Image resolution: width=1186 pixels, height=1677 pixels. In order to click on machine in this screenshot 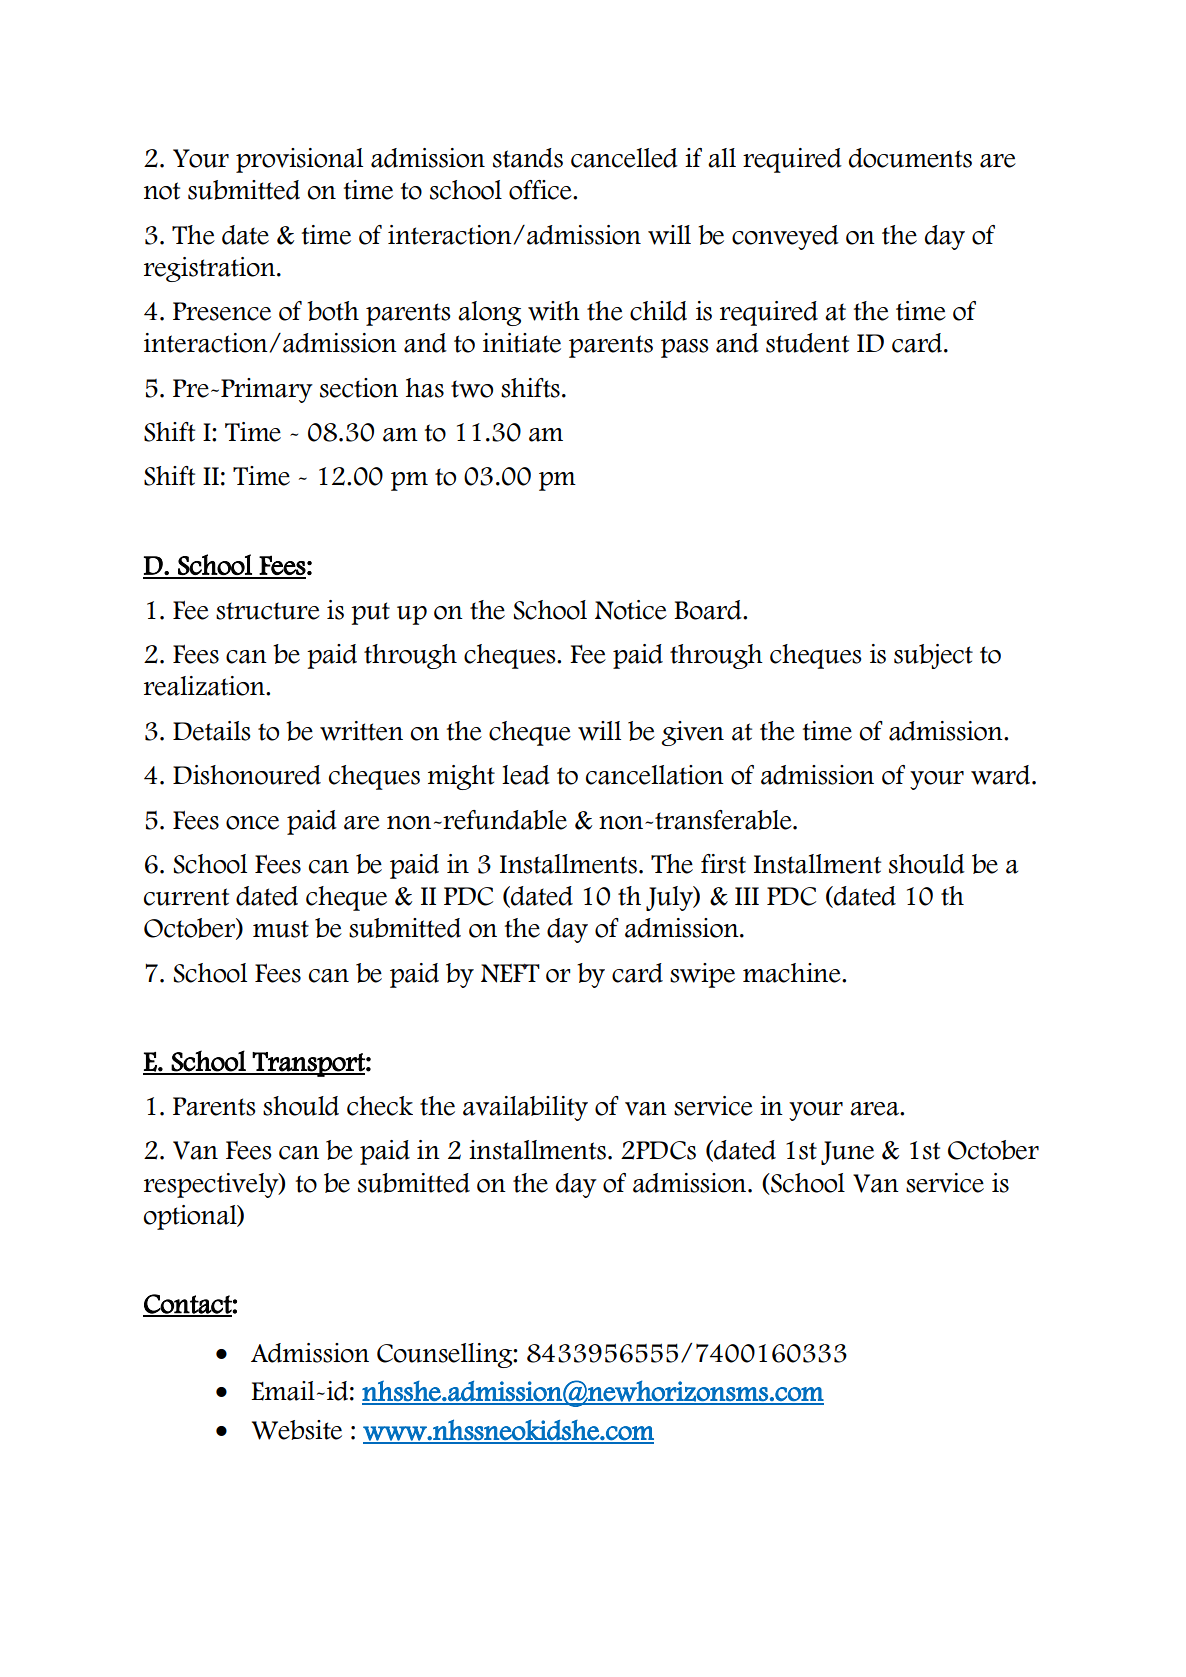, I will do `click(793, 973)`.
